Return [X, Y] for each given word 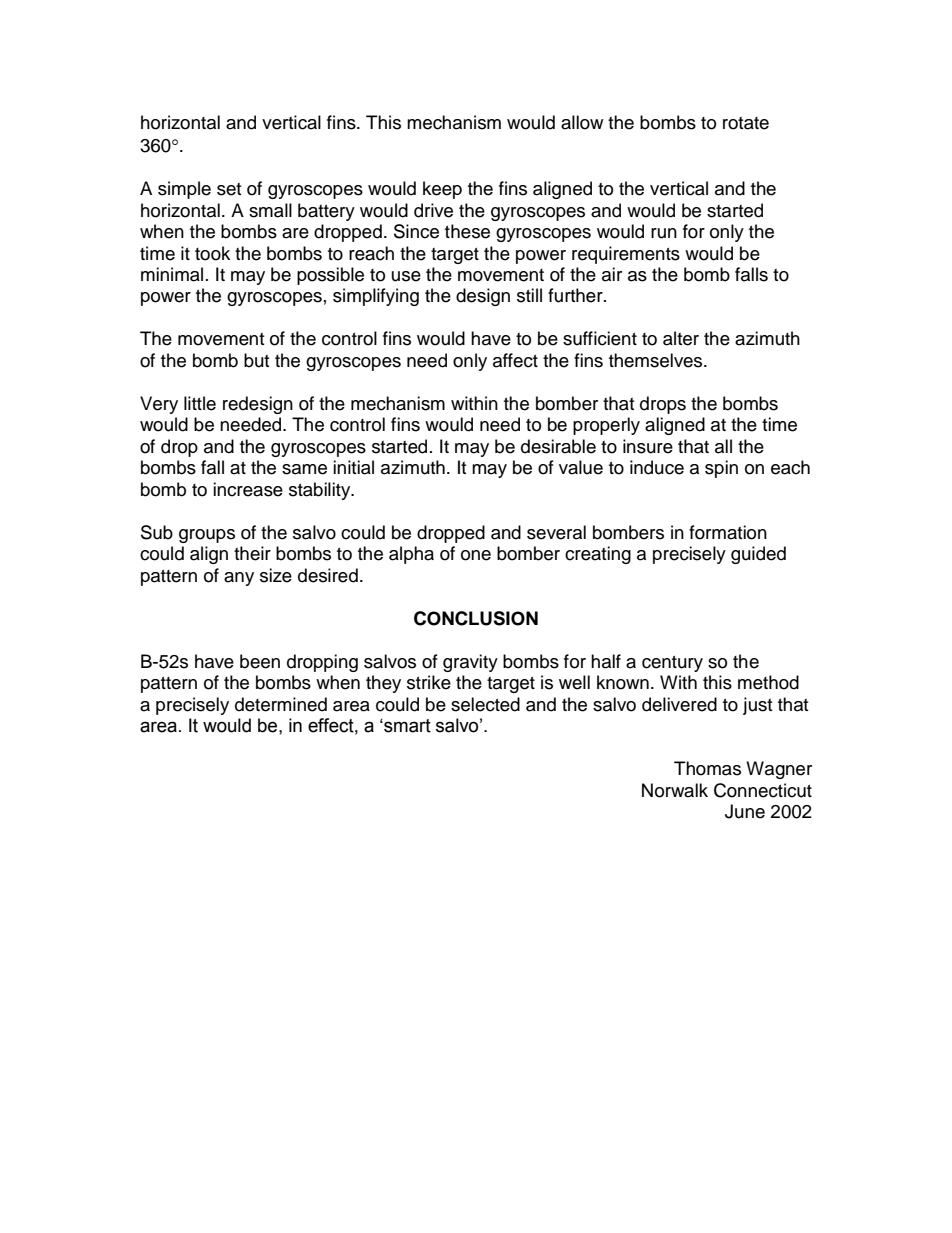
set [229, 189]
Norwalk [675, 790]
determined [281, 704]
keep [442, 190]
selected [485, 704]
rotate [746, 123]
